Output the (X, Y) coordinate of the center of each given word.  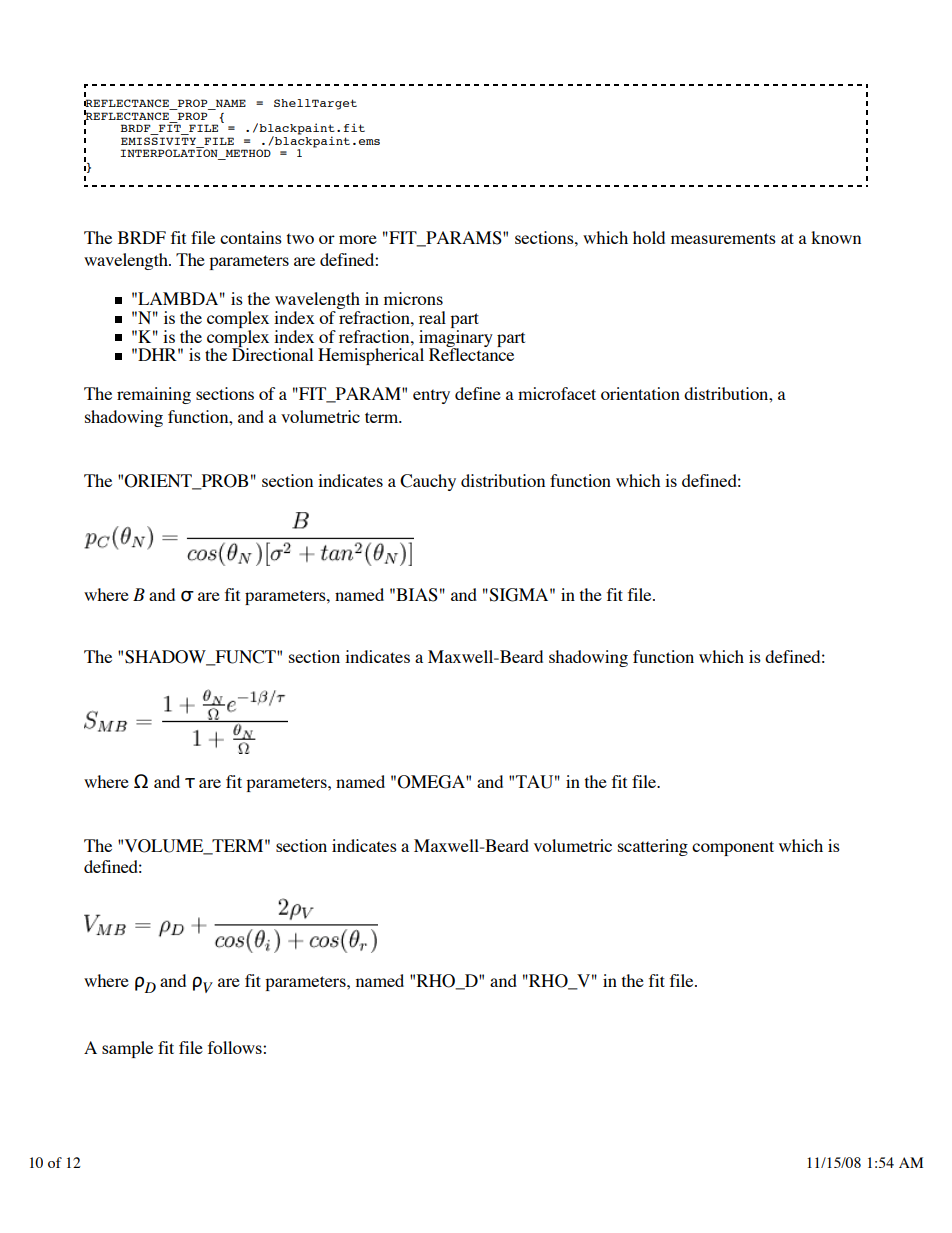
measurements (723, 238)
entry (431, 396)
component (733, 848)
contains (251, 237)
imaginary (456, 338)
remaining (154, 395)
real (432, 317)
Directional (272, 353)
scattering (653, 847)
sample (127, 1049)
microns (413, 298)
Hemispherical (371, 356)
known (836, 237)
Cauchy (428, 482)
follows (236, 1047)
